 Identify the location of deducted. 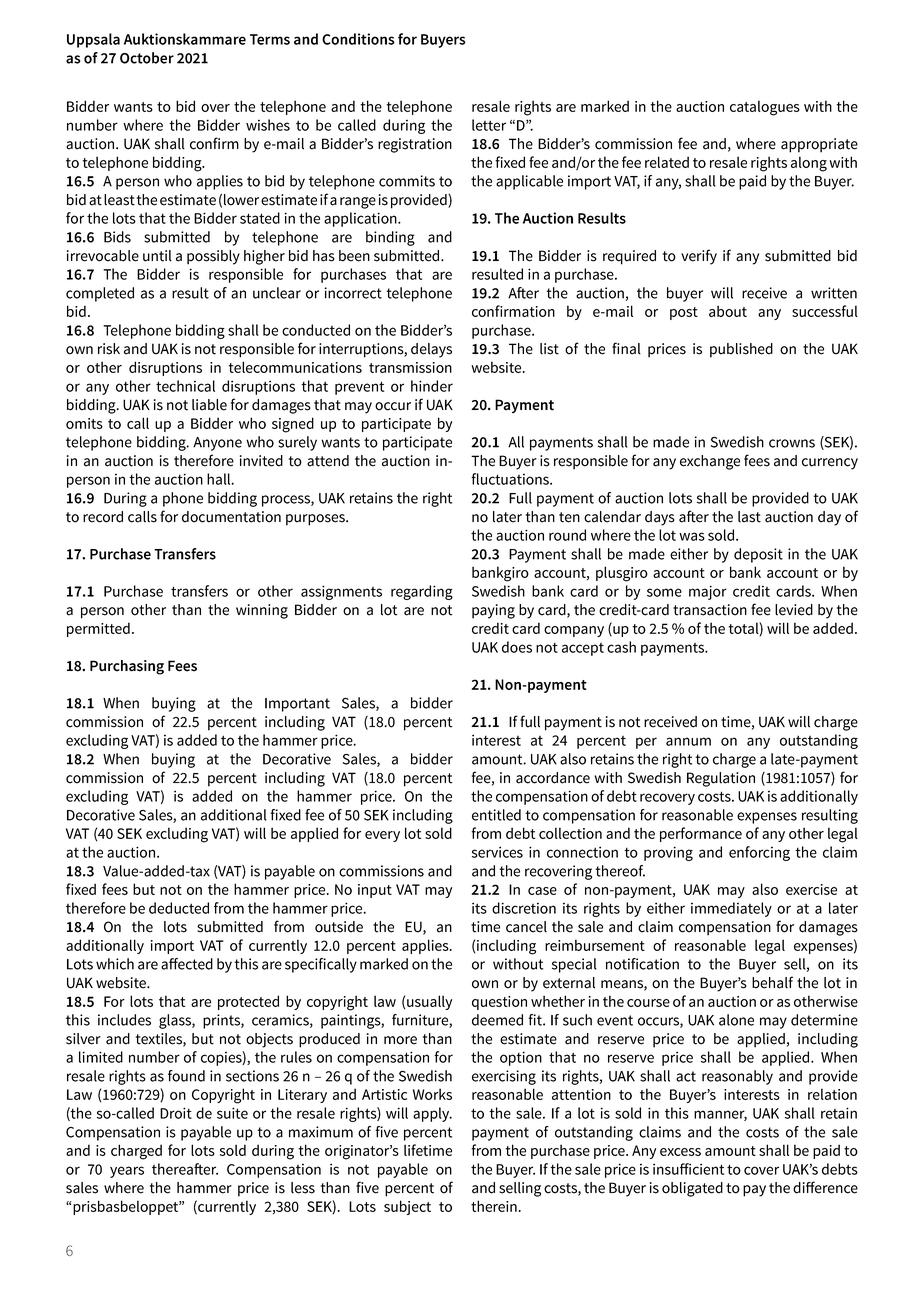
(179, 908).
